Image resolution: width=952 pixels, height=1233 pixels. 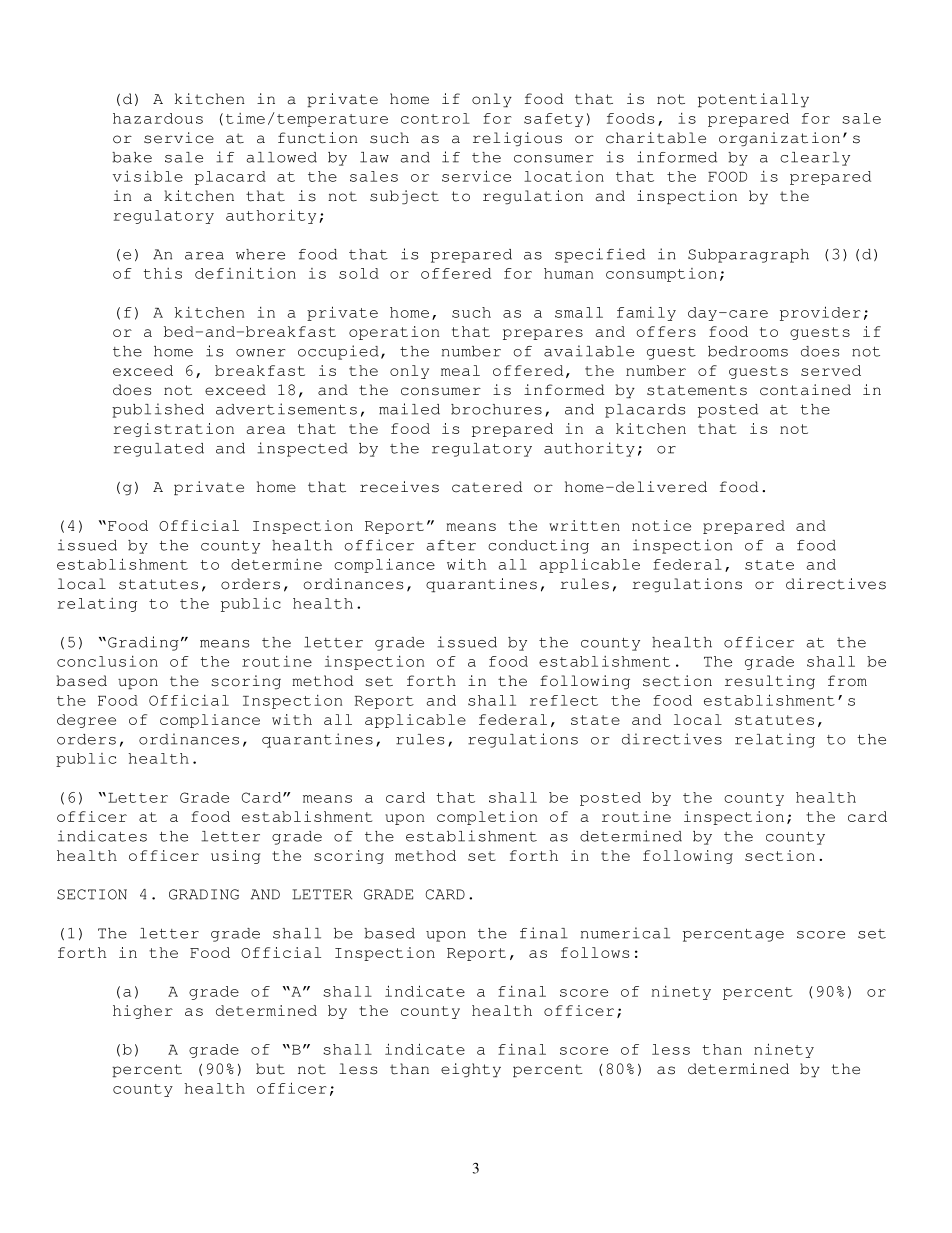 I want to click on control, so click(x=435, y=118).
